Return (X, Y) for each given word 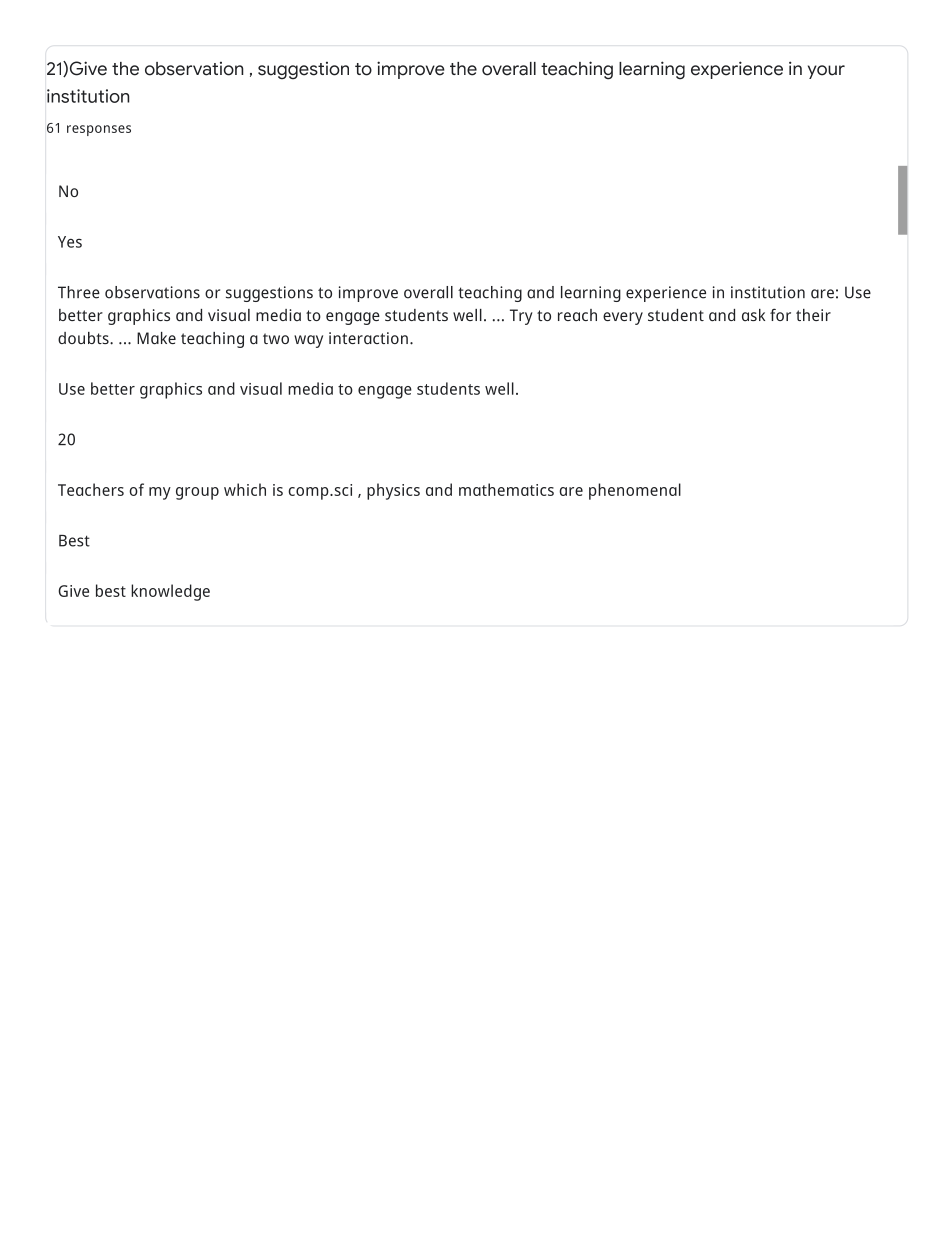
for (780, 314)
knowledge (170, 592)
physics (393, 491)
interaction (368, 338)
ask (753, 315)
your (826, 72)
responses (99, 130)
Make (156, 338)
